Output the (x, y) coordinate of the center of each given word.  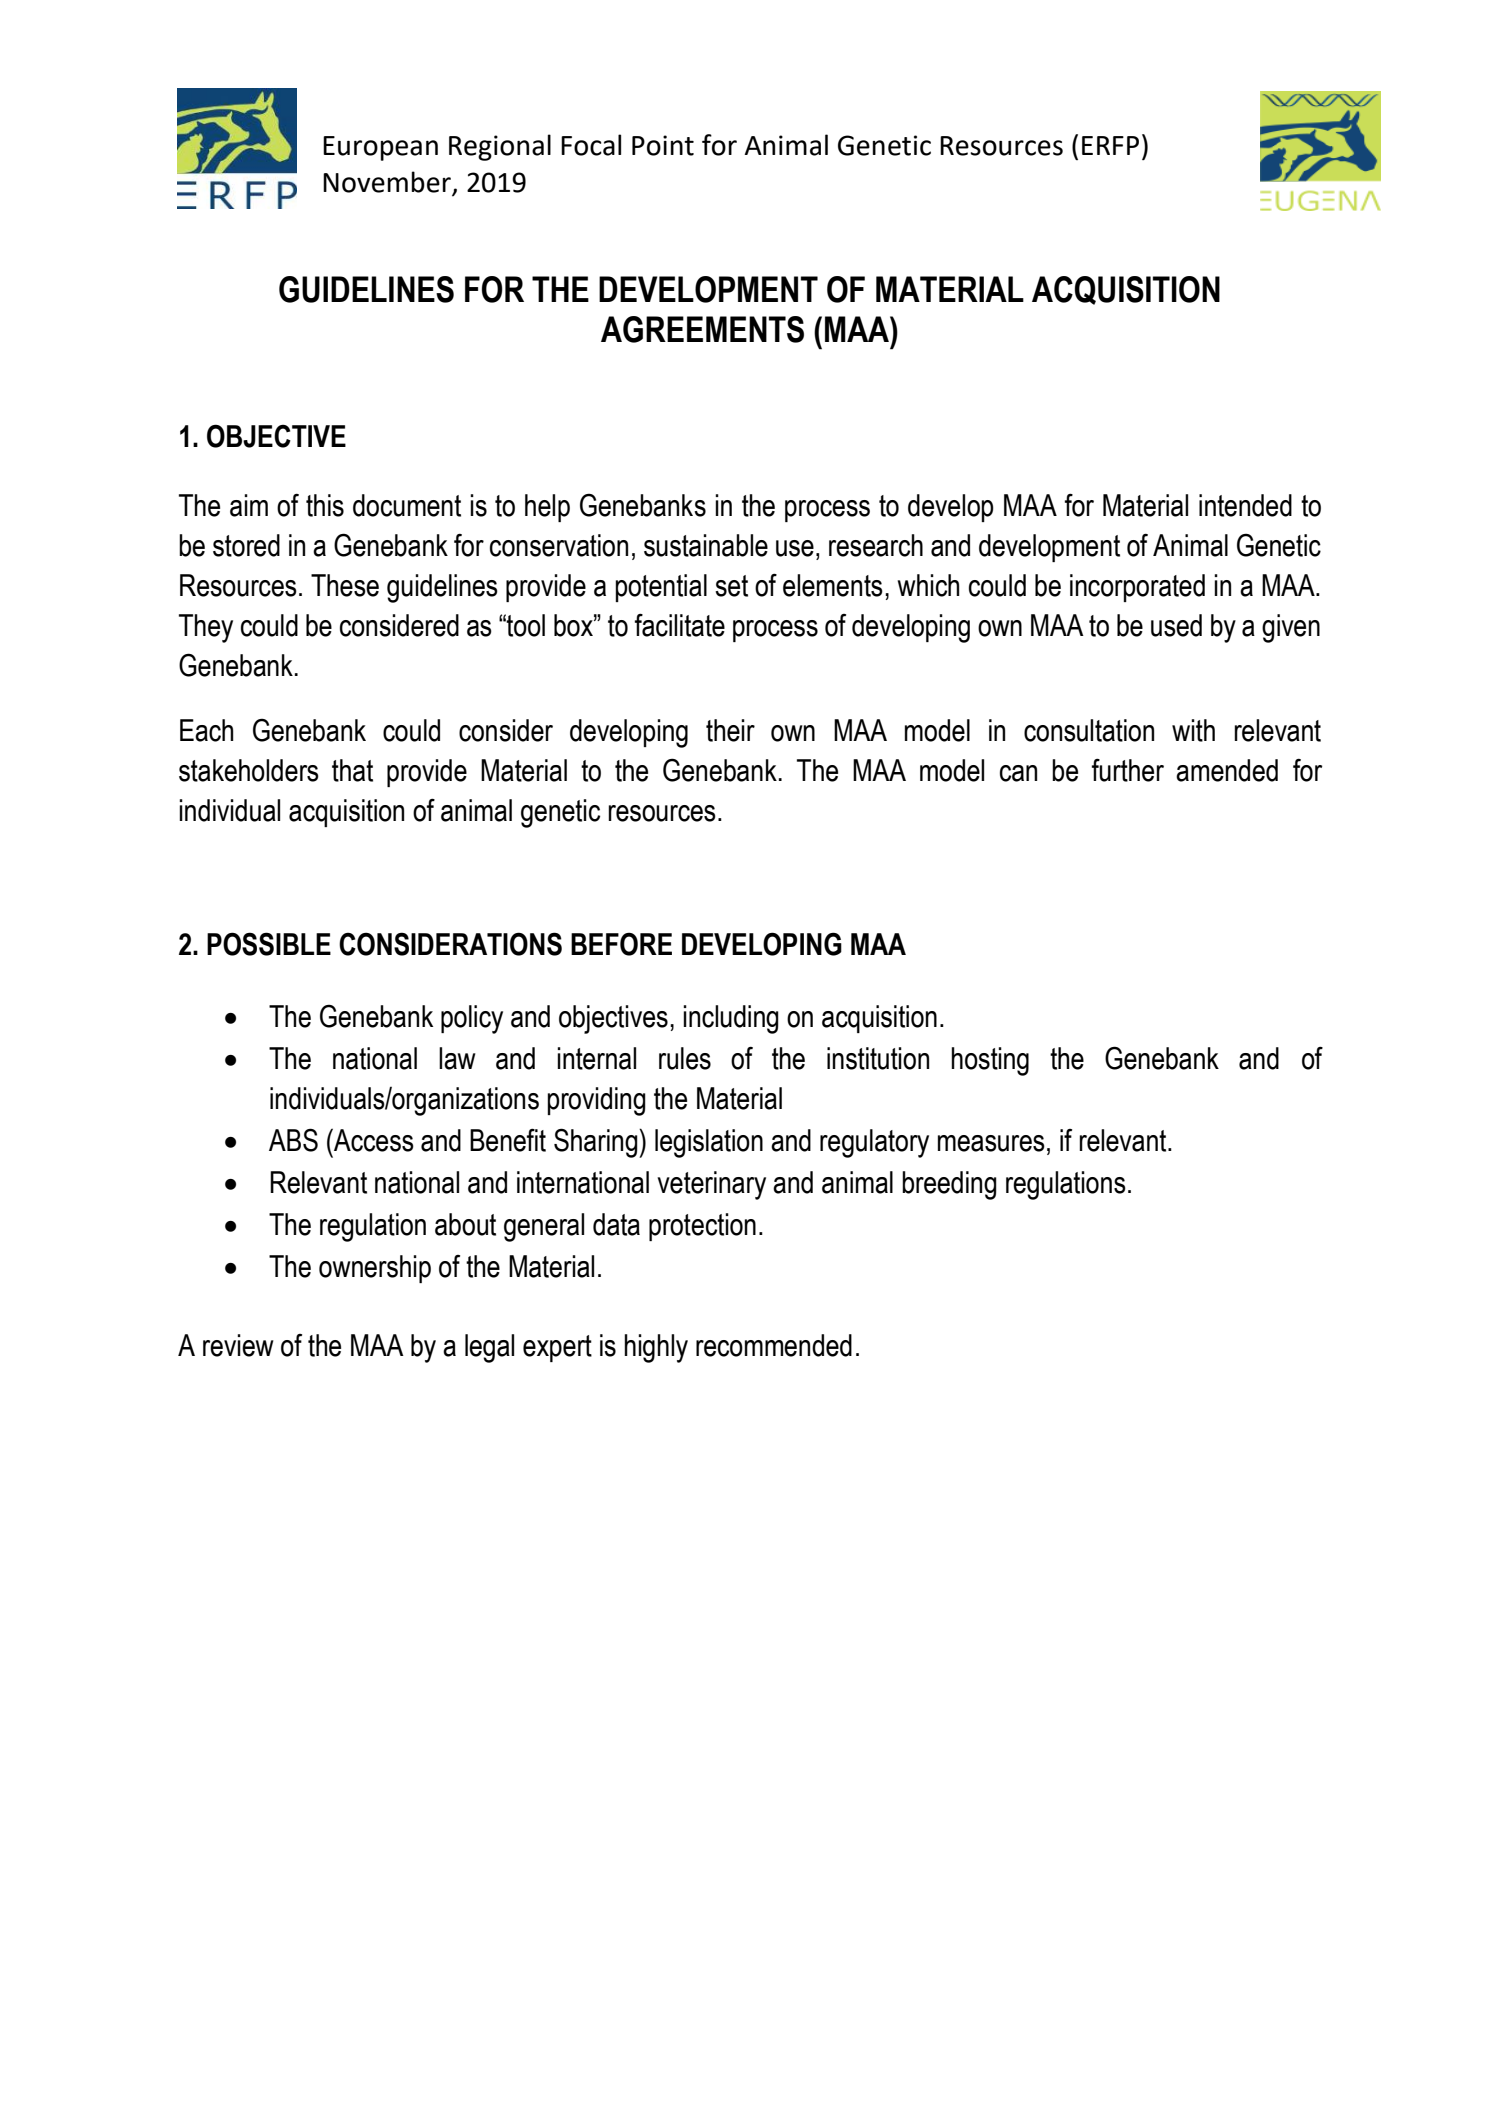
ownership (375, 1269)
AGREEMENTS (702, 329)
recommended (774, 1345)
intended (1245, 505)
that (352, 770)
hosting (990, 1061)
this (325, 505)
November (387, 182)
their (730, 730)
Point (663, 145)
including (731, 1019)
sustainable (706, 545)
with (1193, 730)
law (457, 1058)
